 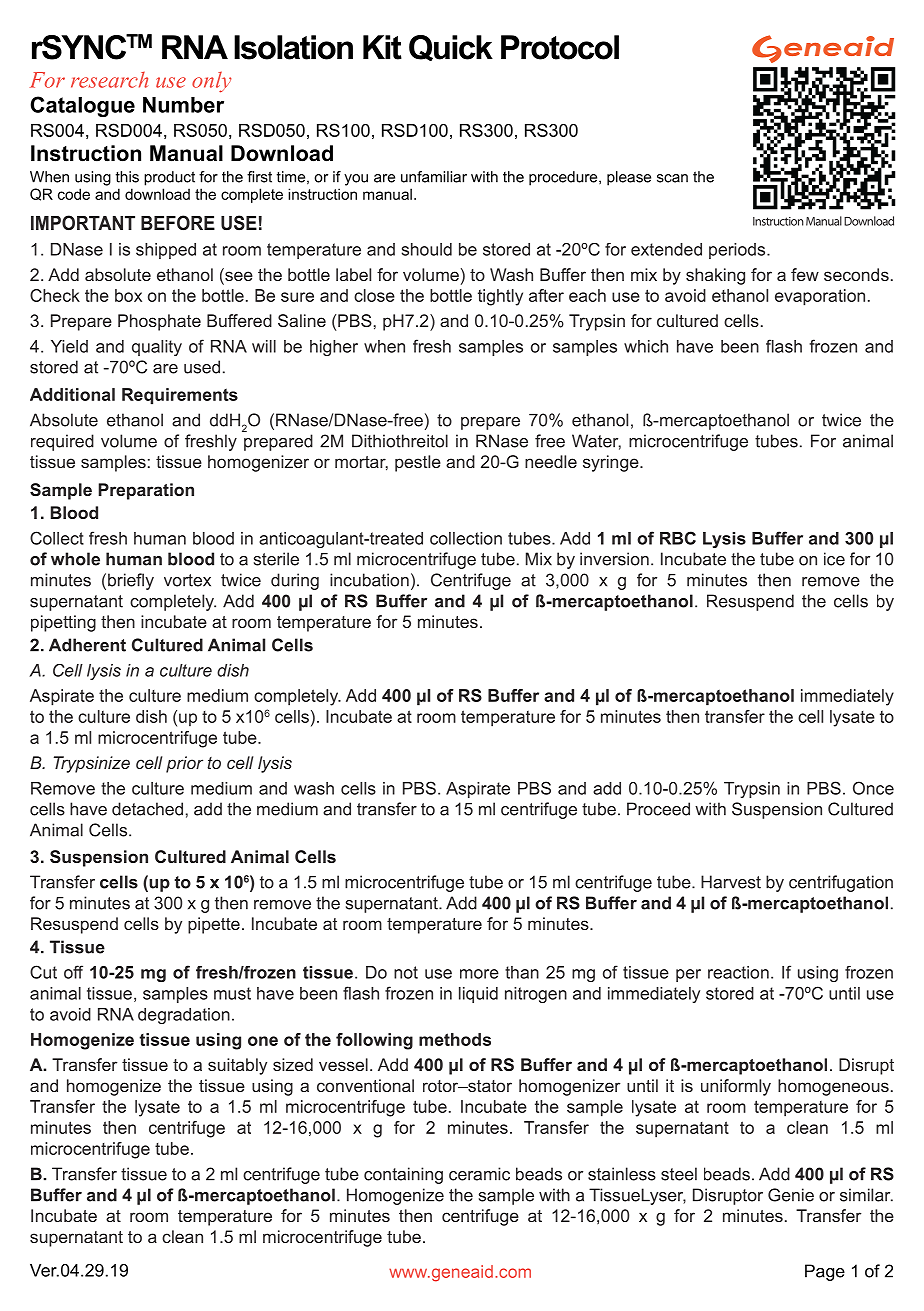 What do you see at coordinates (369, 580) in the screenshot?
I see `incubation` at bounding box center [369, 580].
